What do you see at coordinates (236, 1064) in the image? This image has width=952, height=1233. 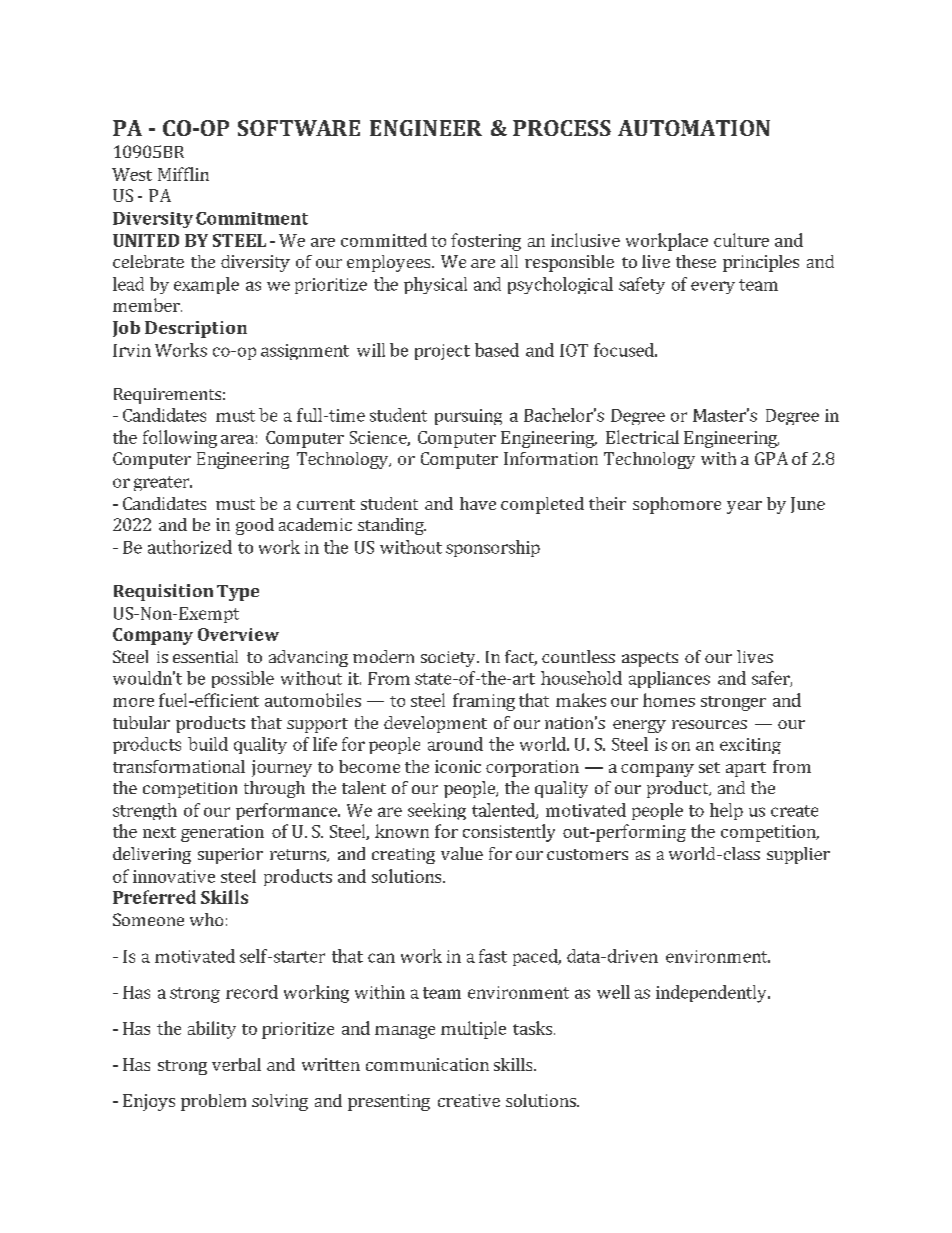 I see `verbal` at bounding box center [236, 1064].
